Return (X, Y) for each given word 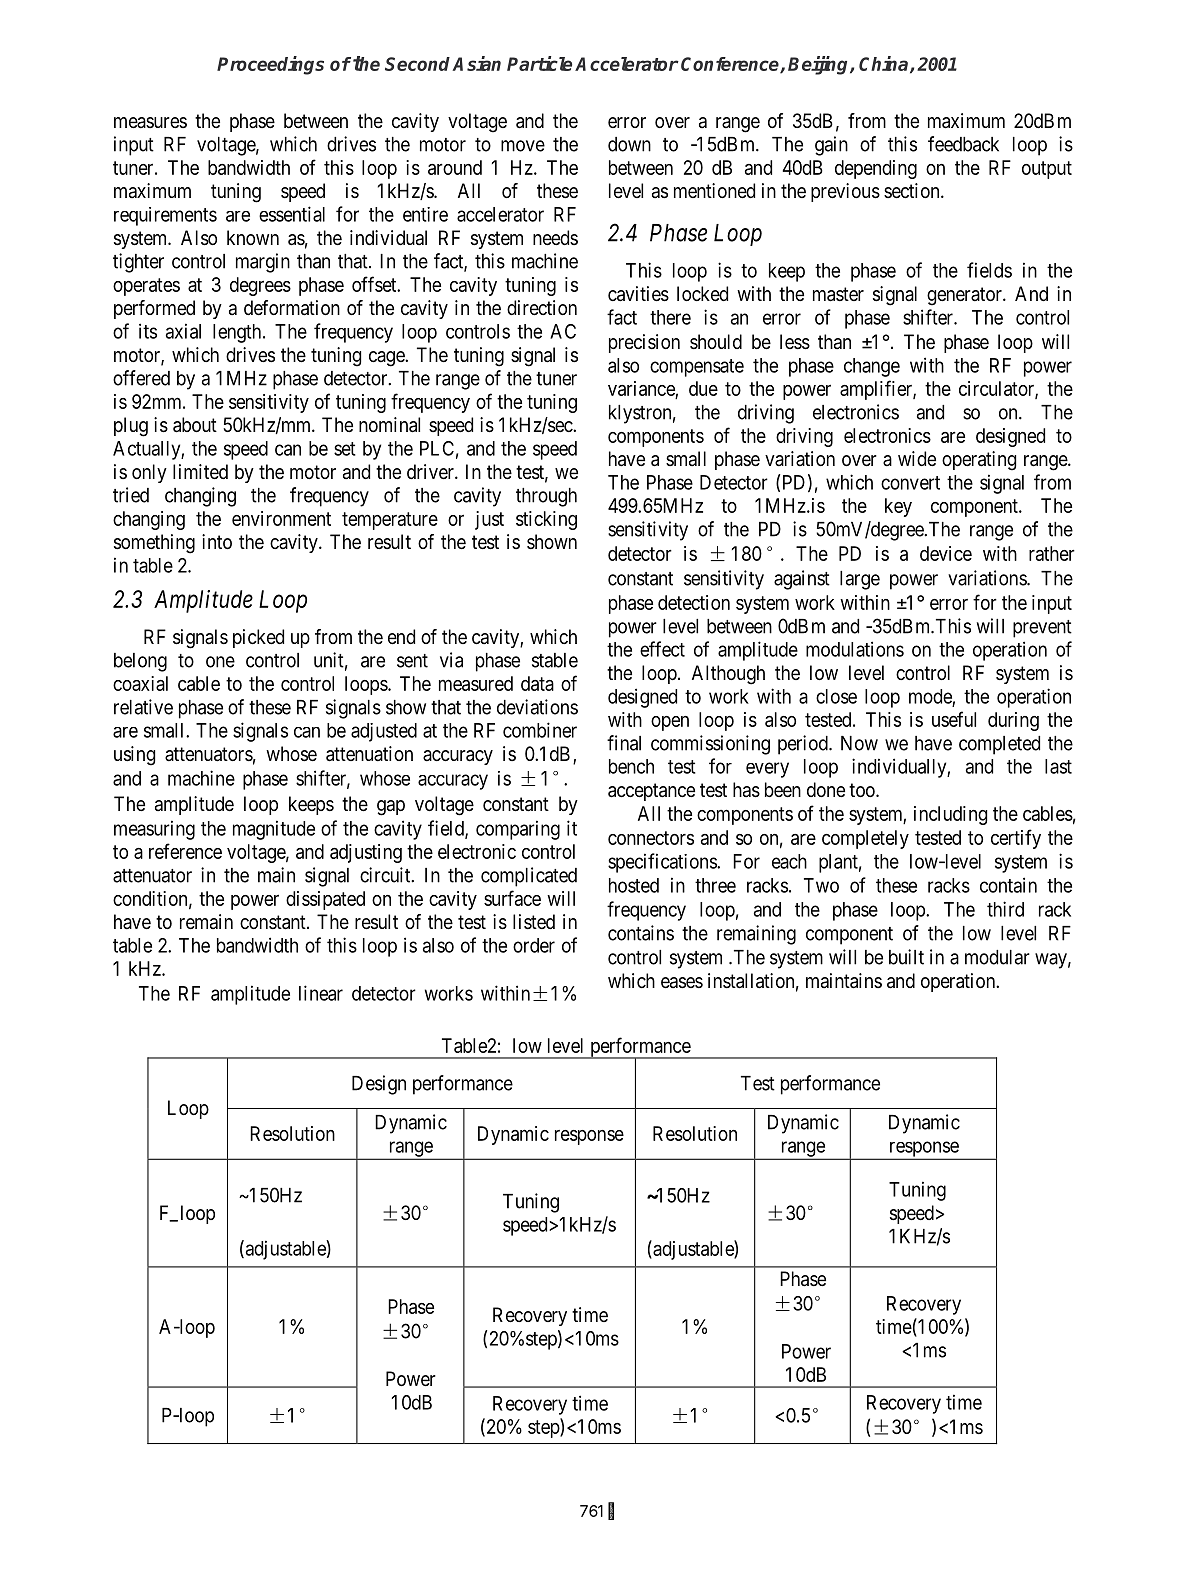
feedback (963, 144)
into (217, 541)
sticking (546, 520)
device (946, 553)
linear (321, 993)
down (629, 144)
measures (150, 123)
